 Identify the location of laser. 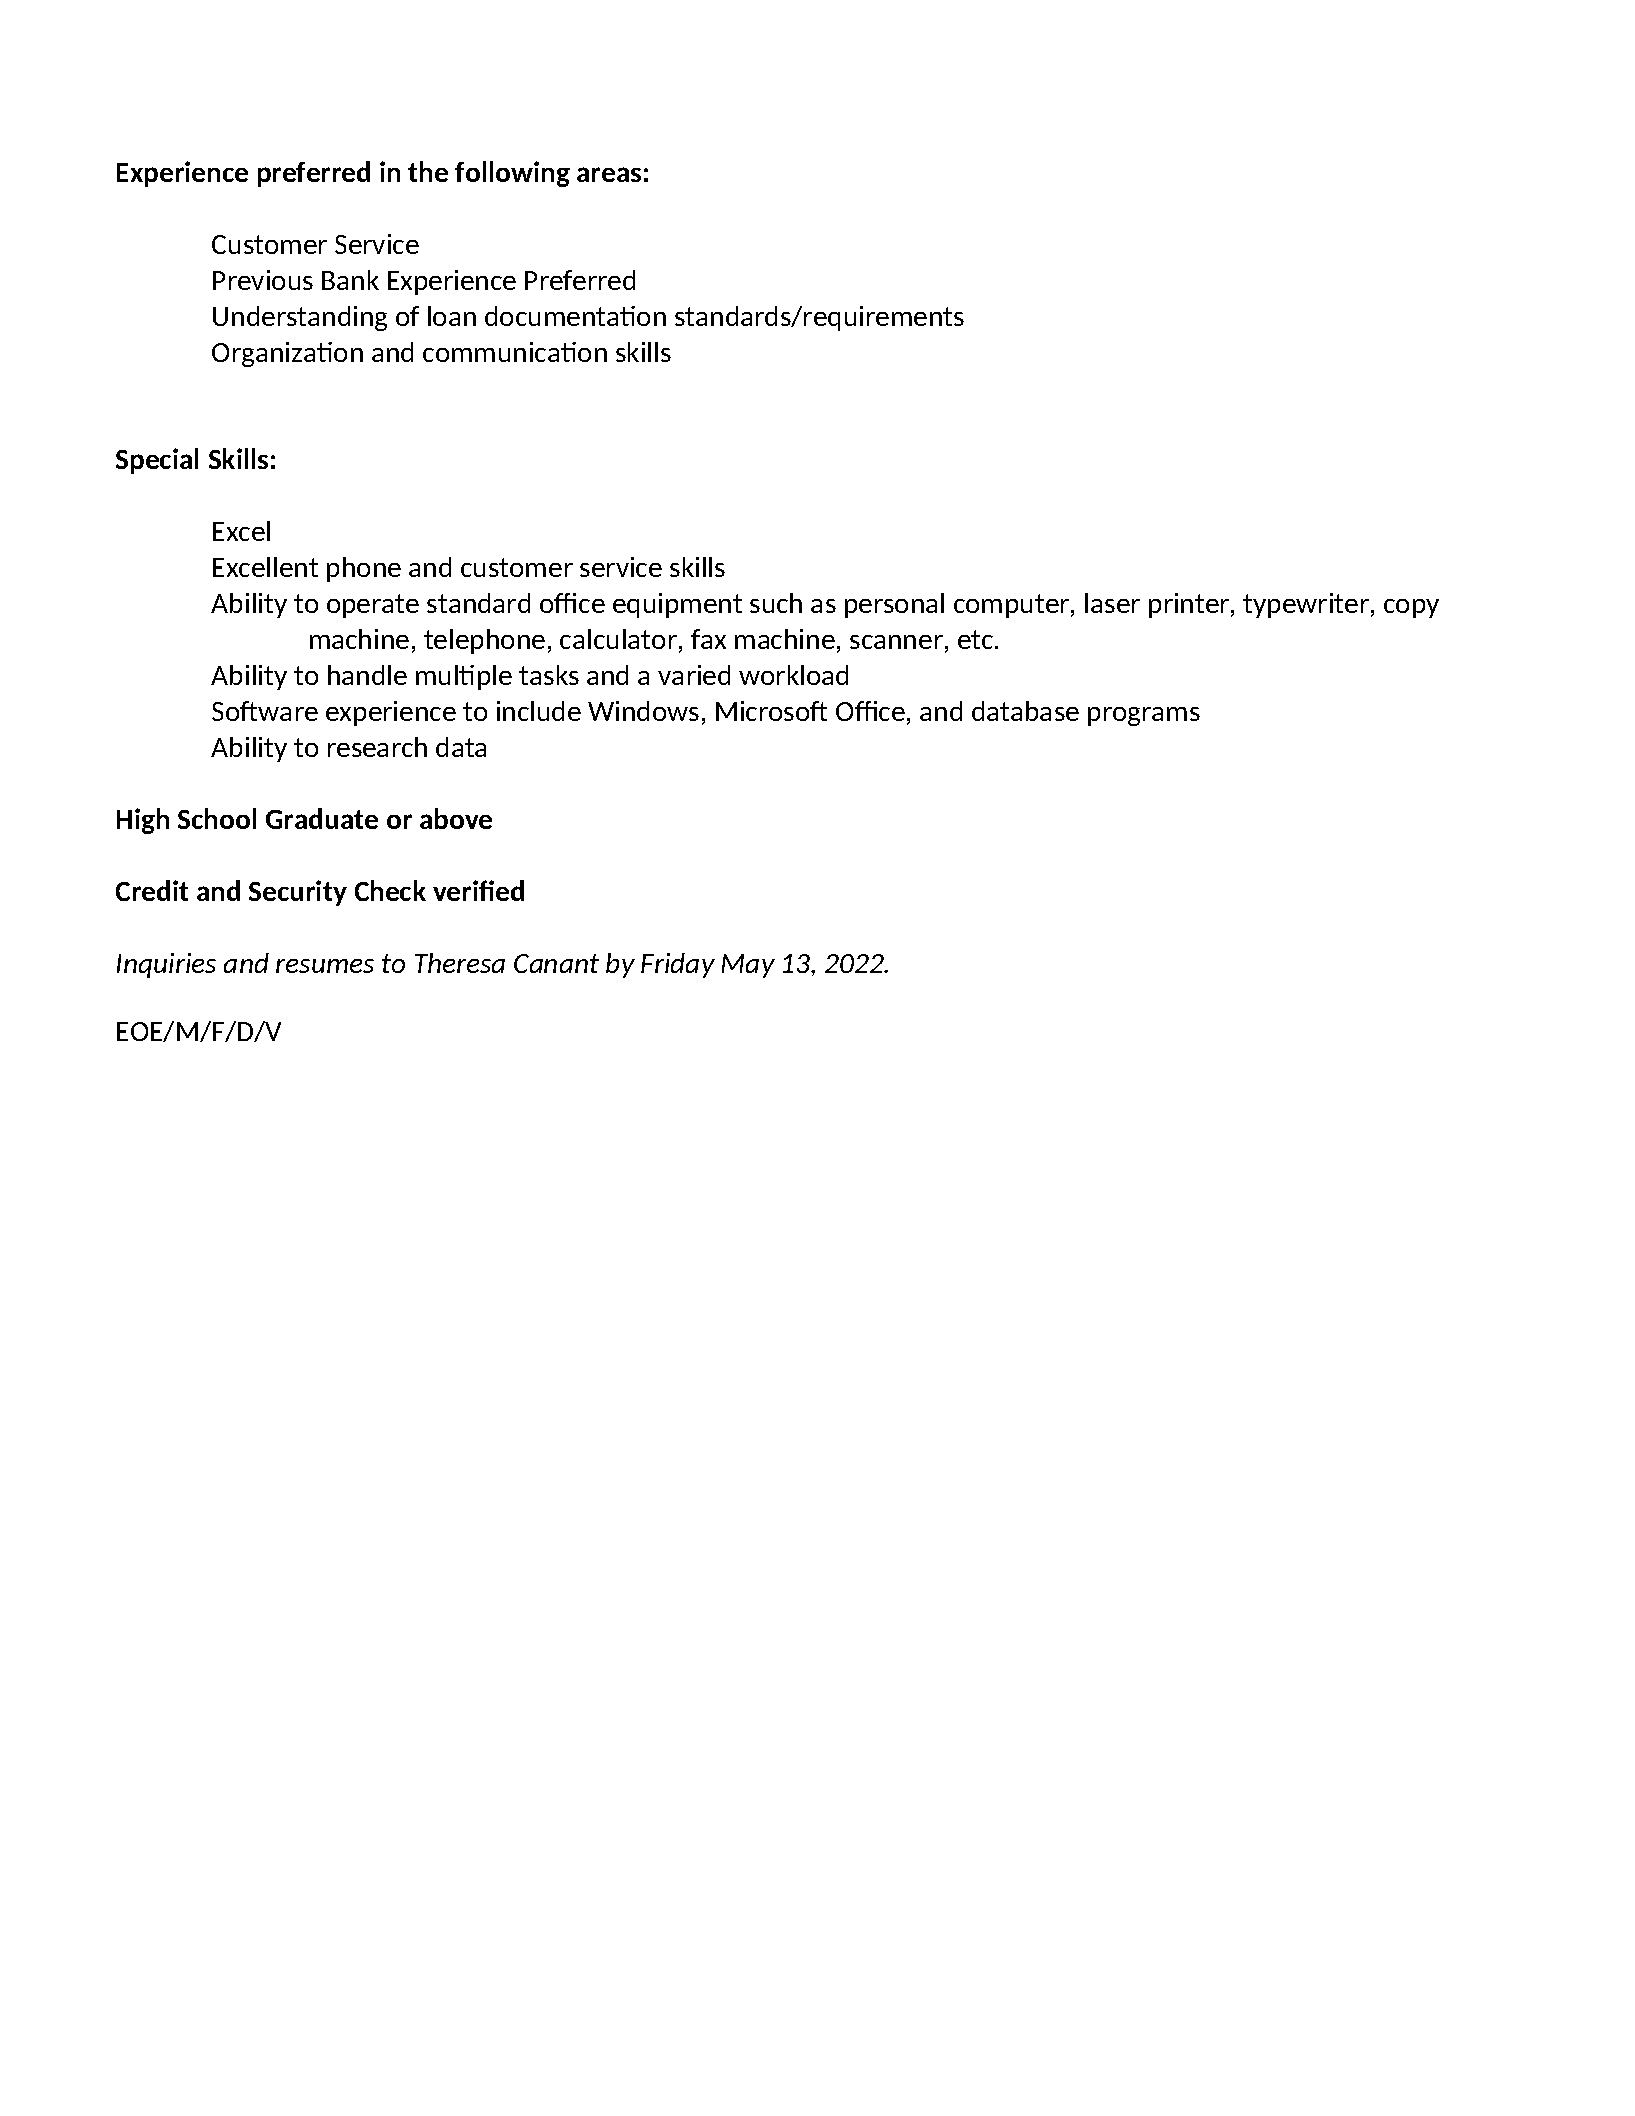
(1112, 603).
